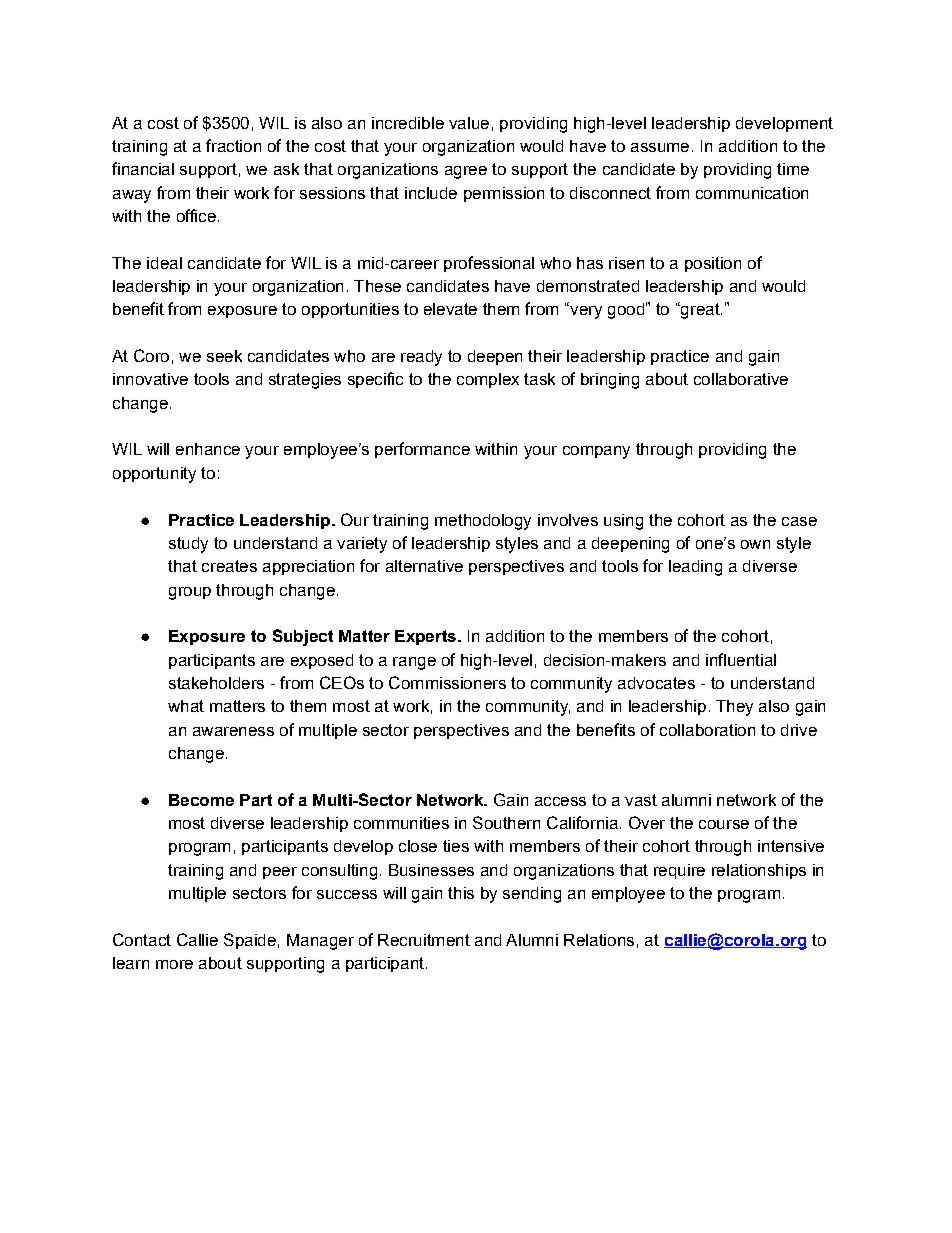  I want to click on agree, so click(466, 172).
